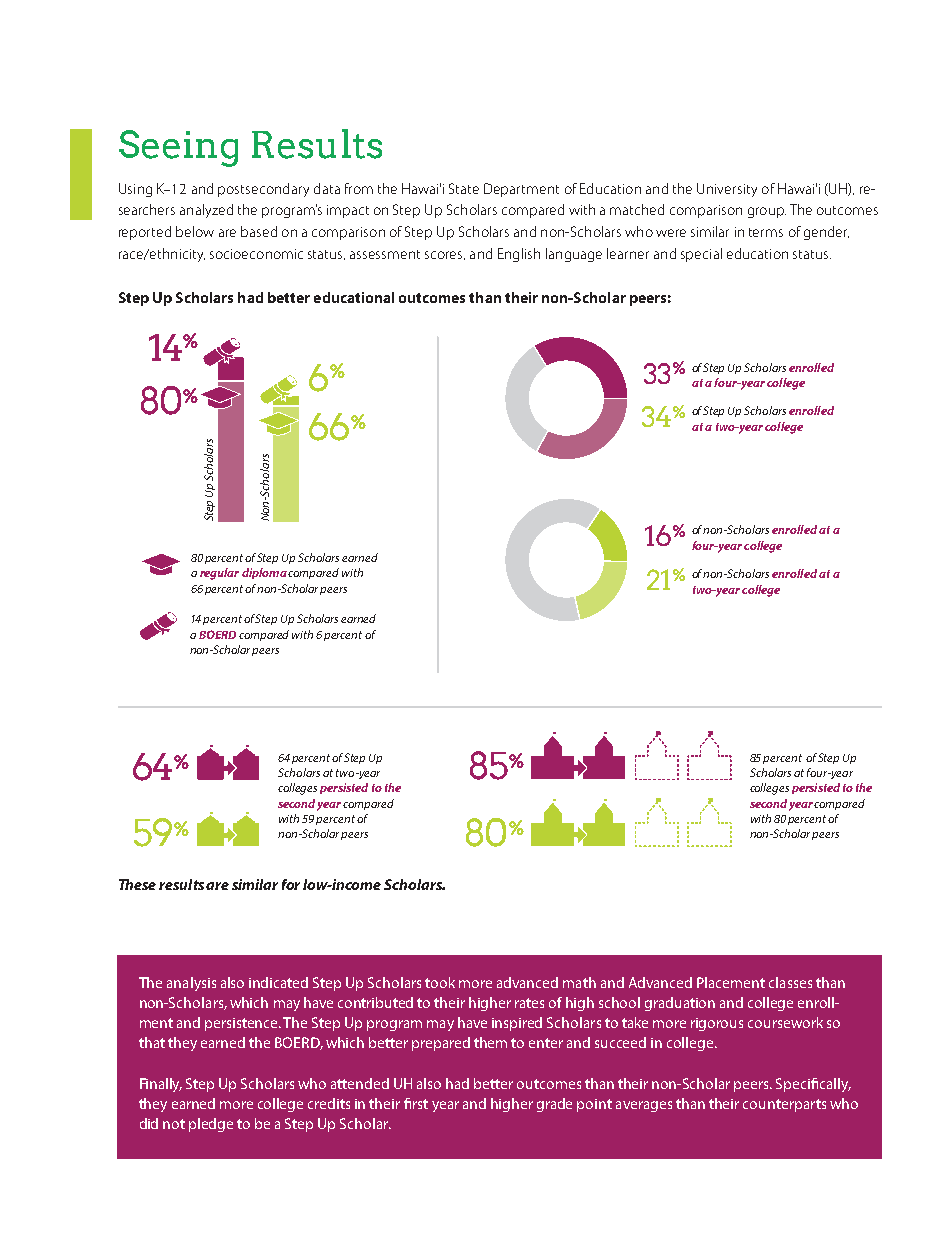  What do you see at coordinates (264, 573) in the screenshot?
I see `diploma` at bounding box center [264, 573].
